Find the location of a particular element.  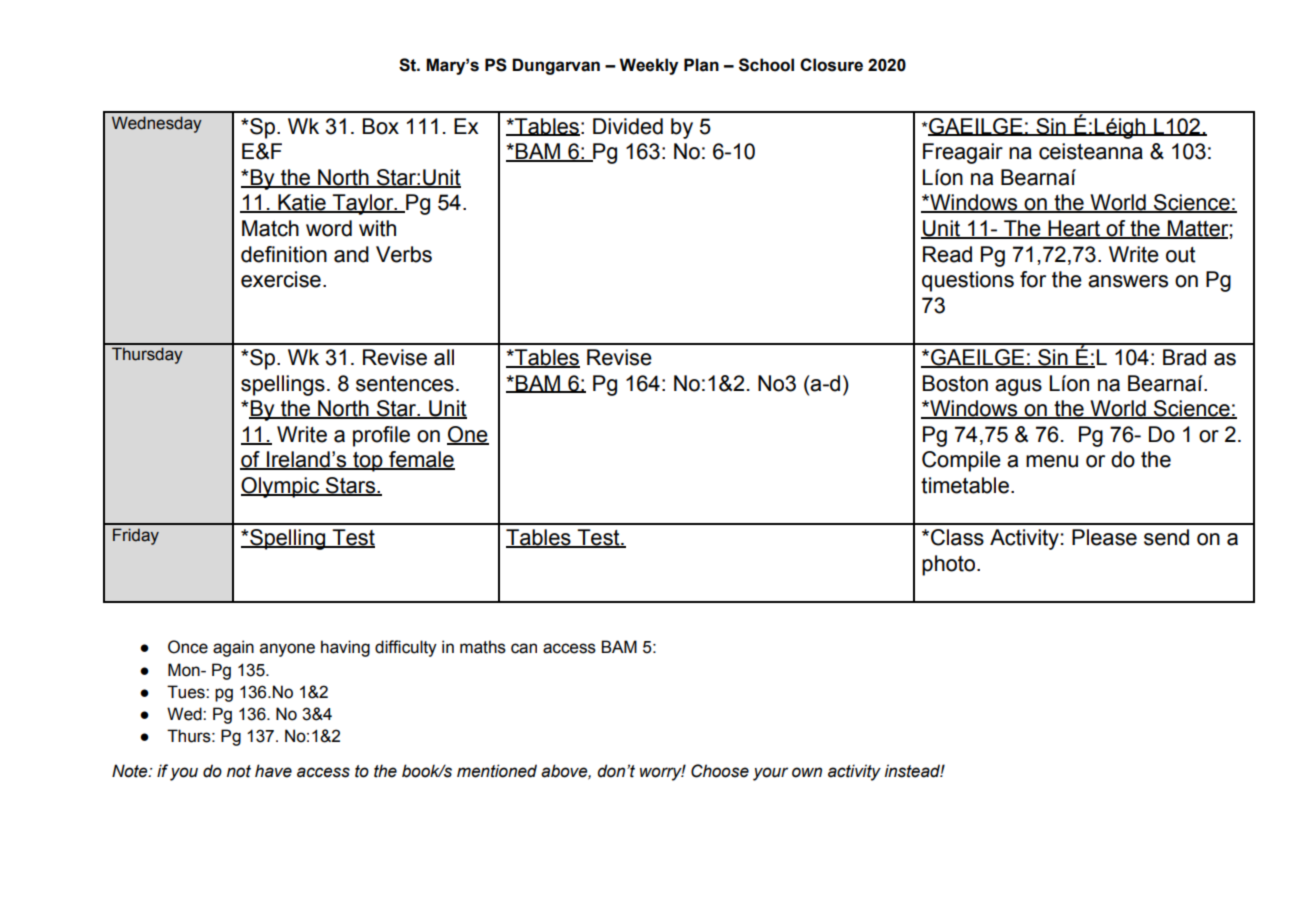

all is located at coordinates (444, 357).
